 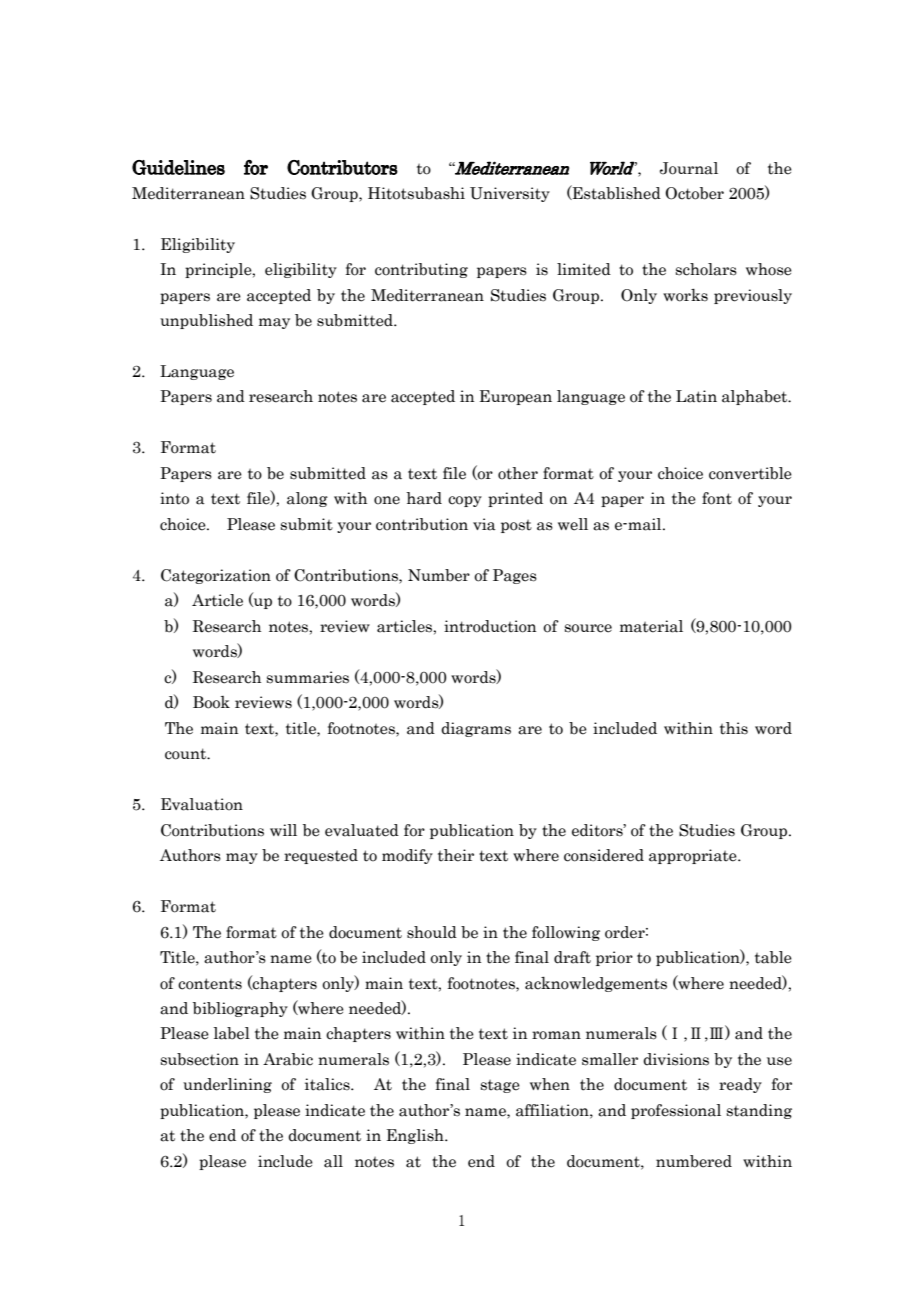 What do you see at coordinates (456, 855) in the image?
I see `their` at bounding box center [456, 855].
